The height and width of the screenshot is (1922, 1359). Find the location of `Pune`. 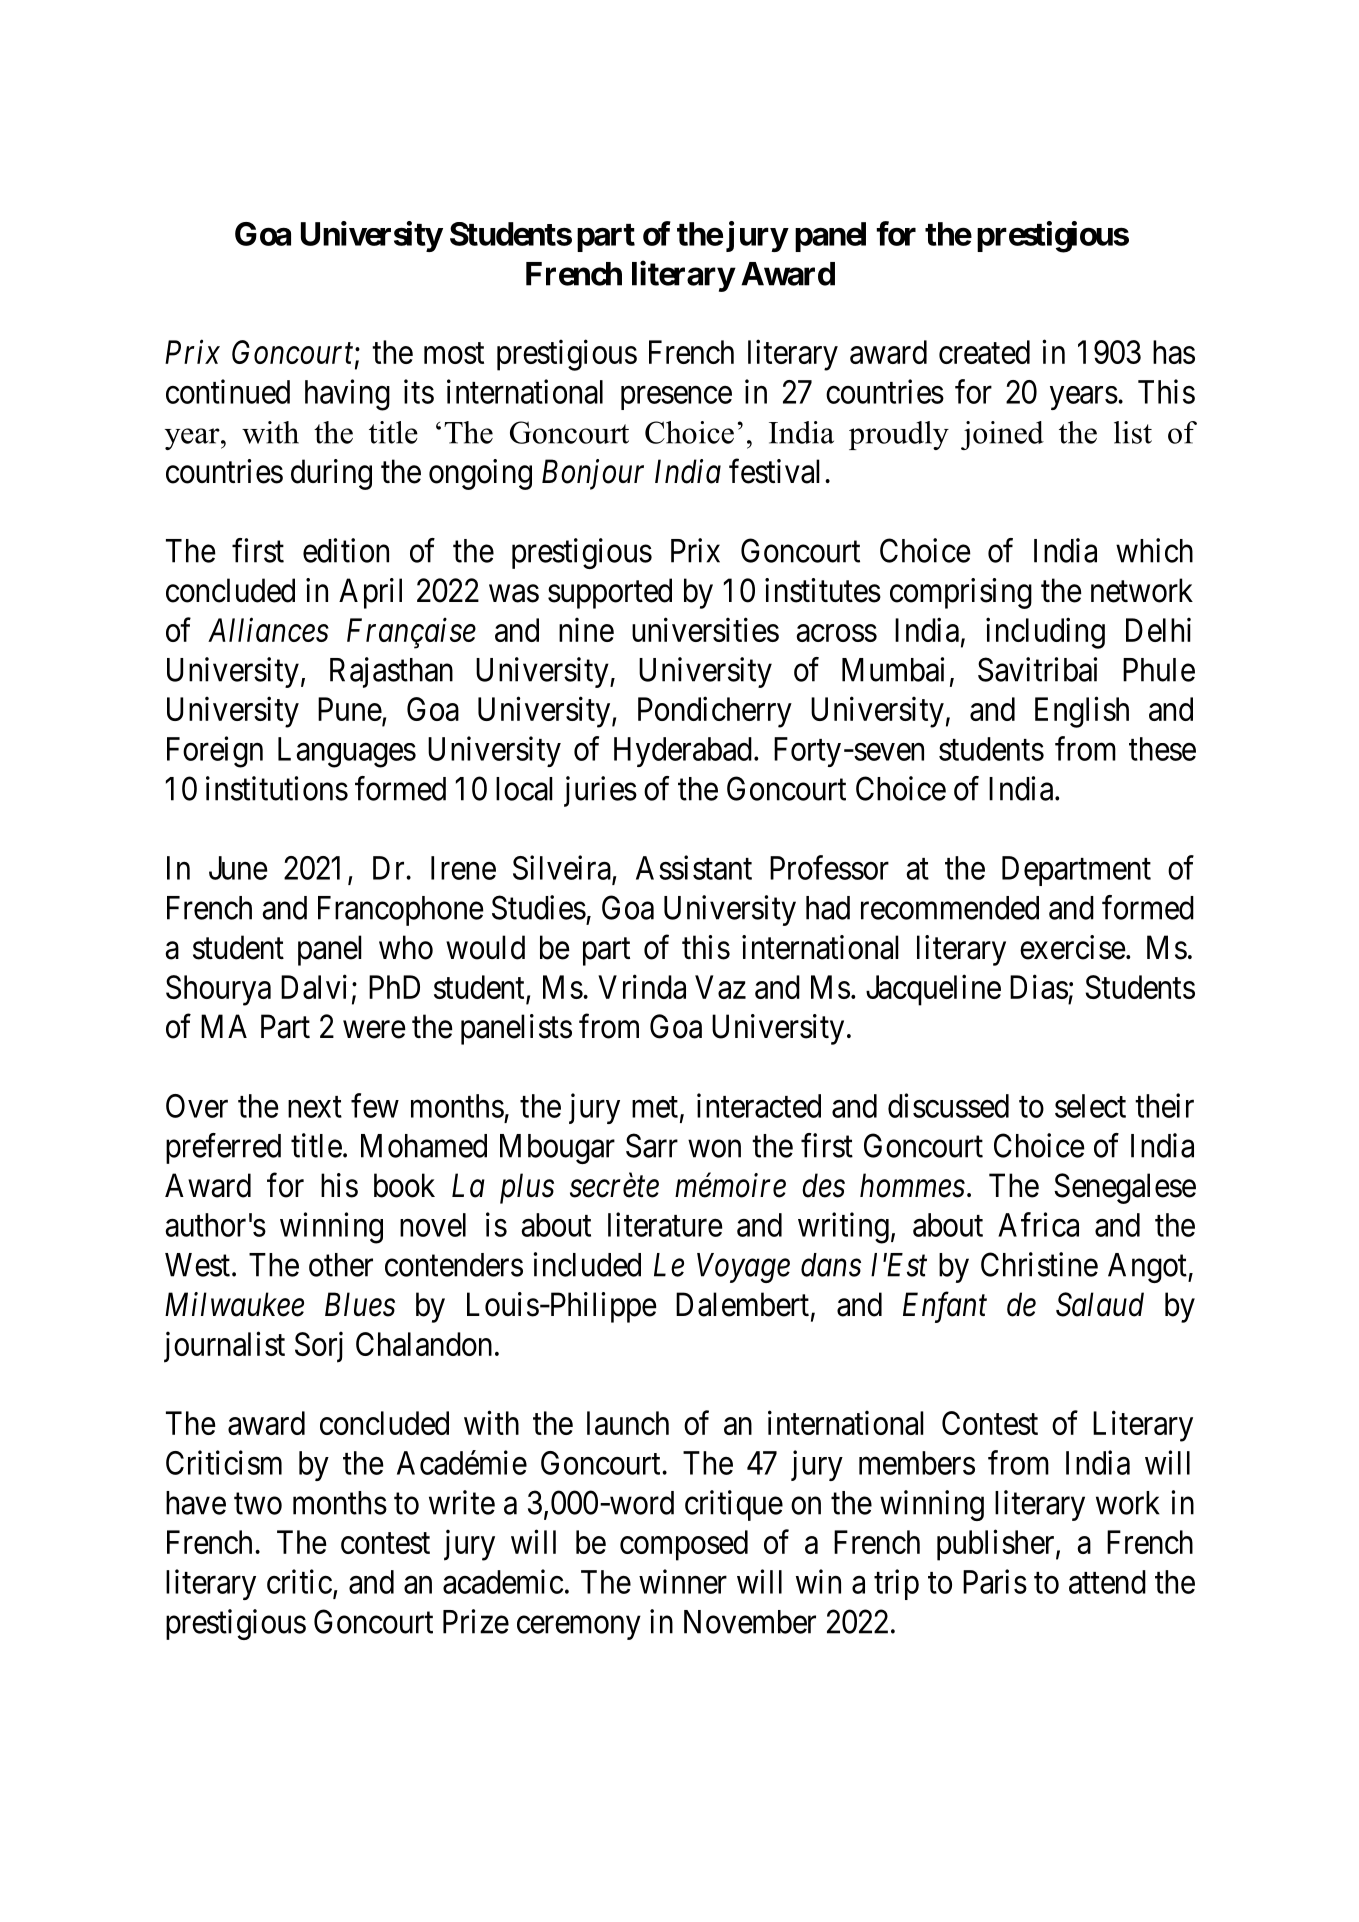

Pune is located at coordinates (350, 709).
